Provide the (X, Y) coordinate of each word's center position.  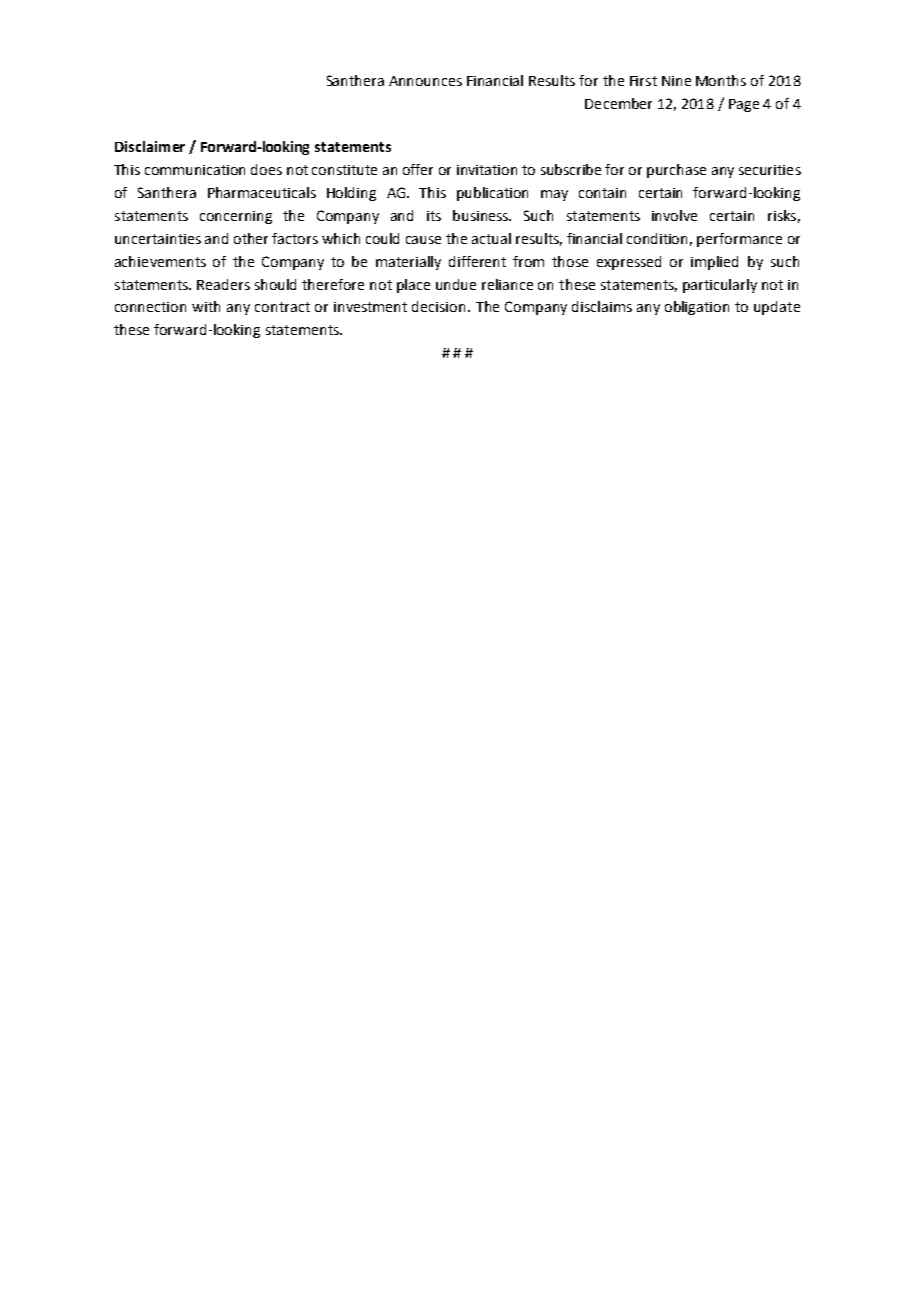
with (206, 306)
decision (438, 306)
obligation (697, 308)
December (618, 103)
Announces (425, 81)
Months (721, 80)
